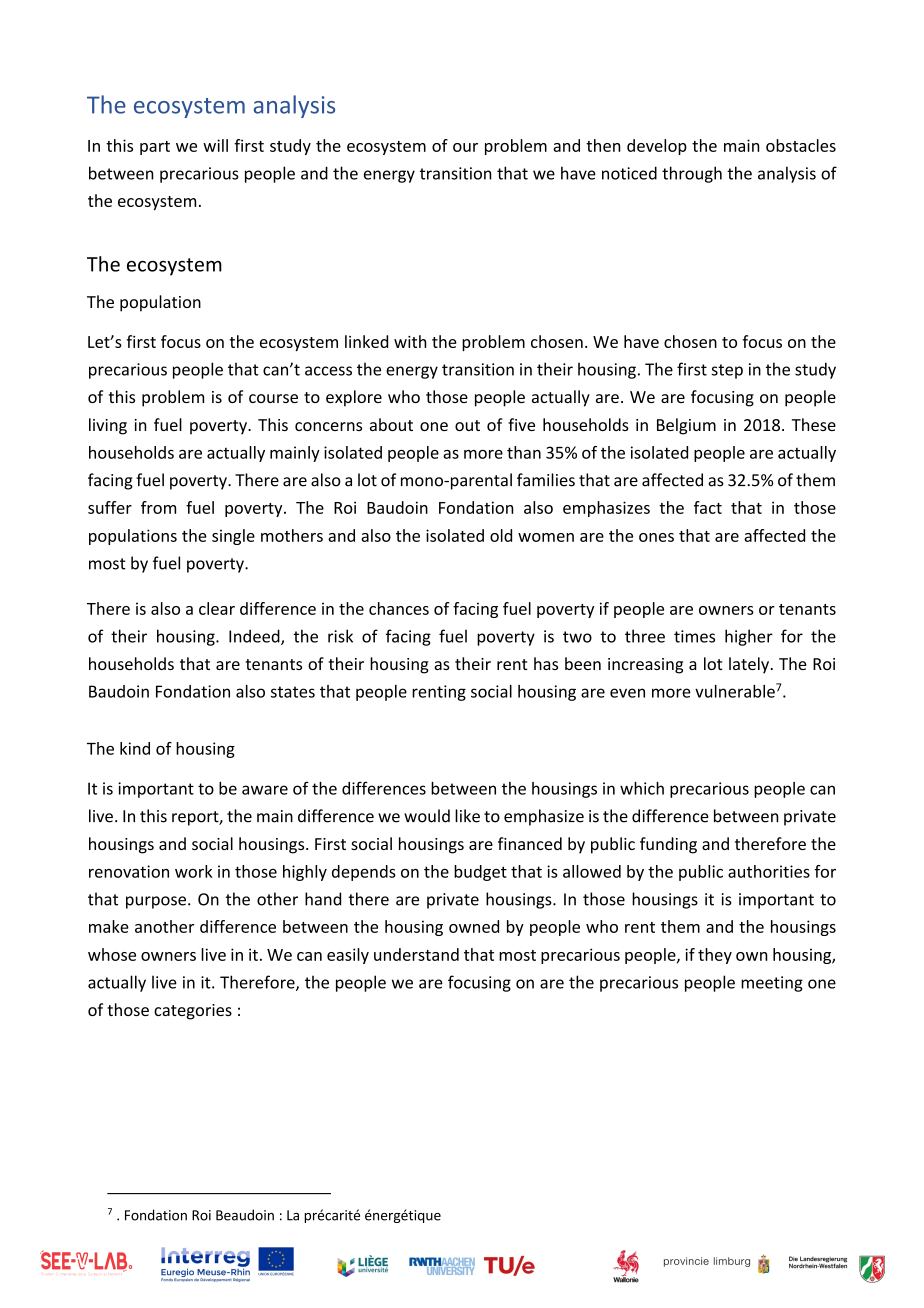 The height and width of the screenshot is (1308, 924). What do you see at coordinates (399, 608) in the screenshot?
I see `chances` at bounding box center [399, 608].
